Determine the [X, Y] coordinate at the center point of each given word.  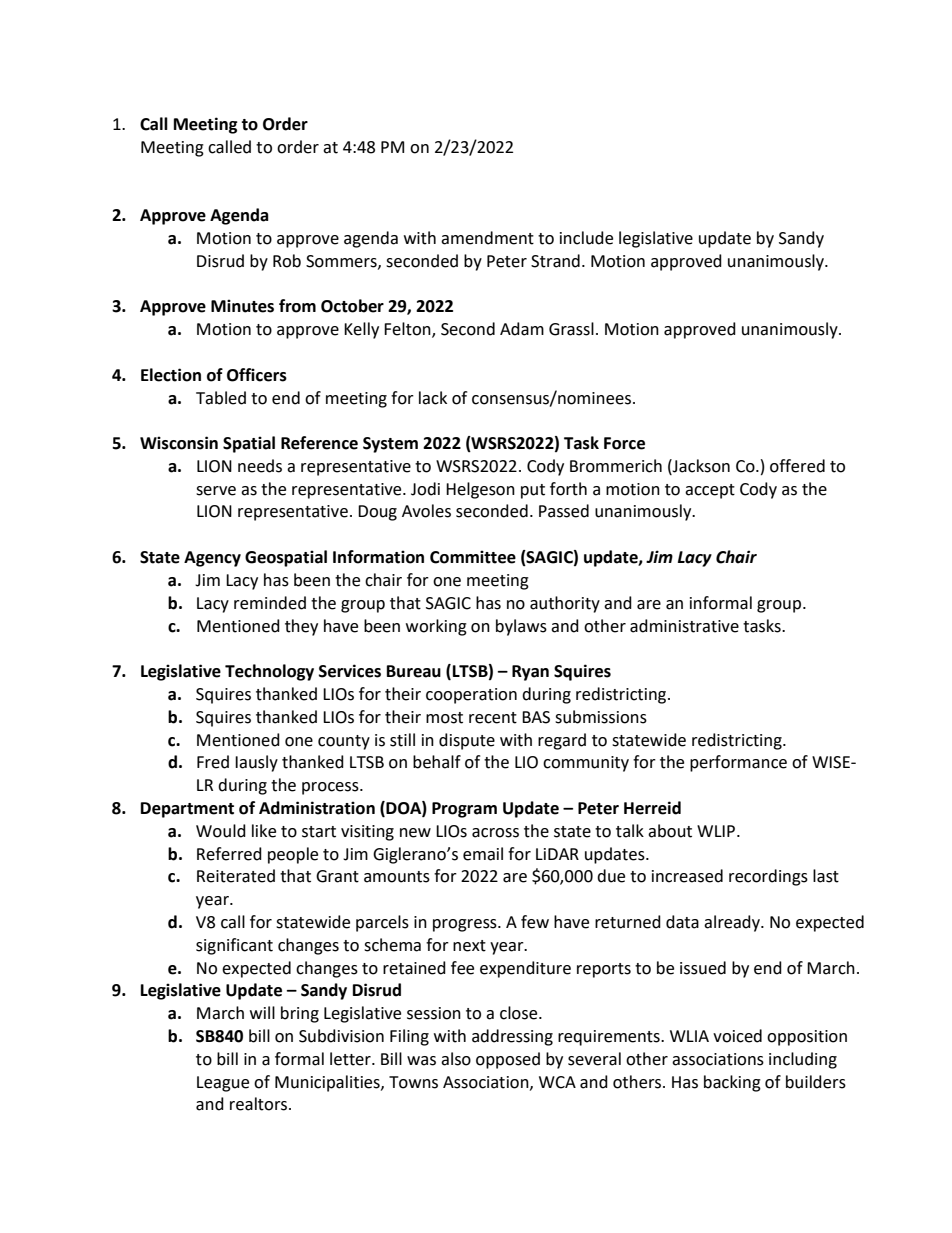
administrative [684, 626]
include [586, 238]
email [483, 854]
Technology [269, 672]
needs [260, 466]
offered [797, 466]
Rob [287, 261]
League [223, 1084]
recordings [768, 877]
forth [568, 489]
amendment [487, 238]
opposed [508, 1060]
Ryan [530, 673]
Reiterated [236, 876]
